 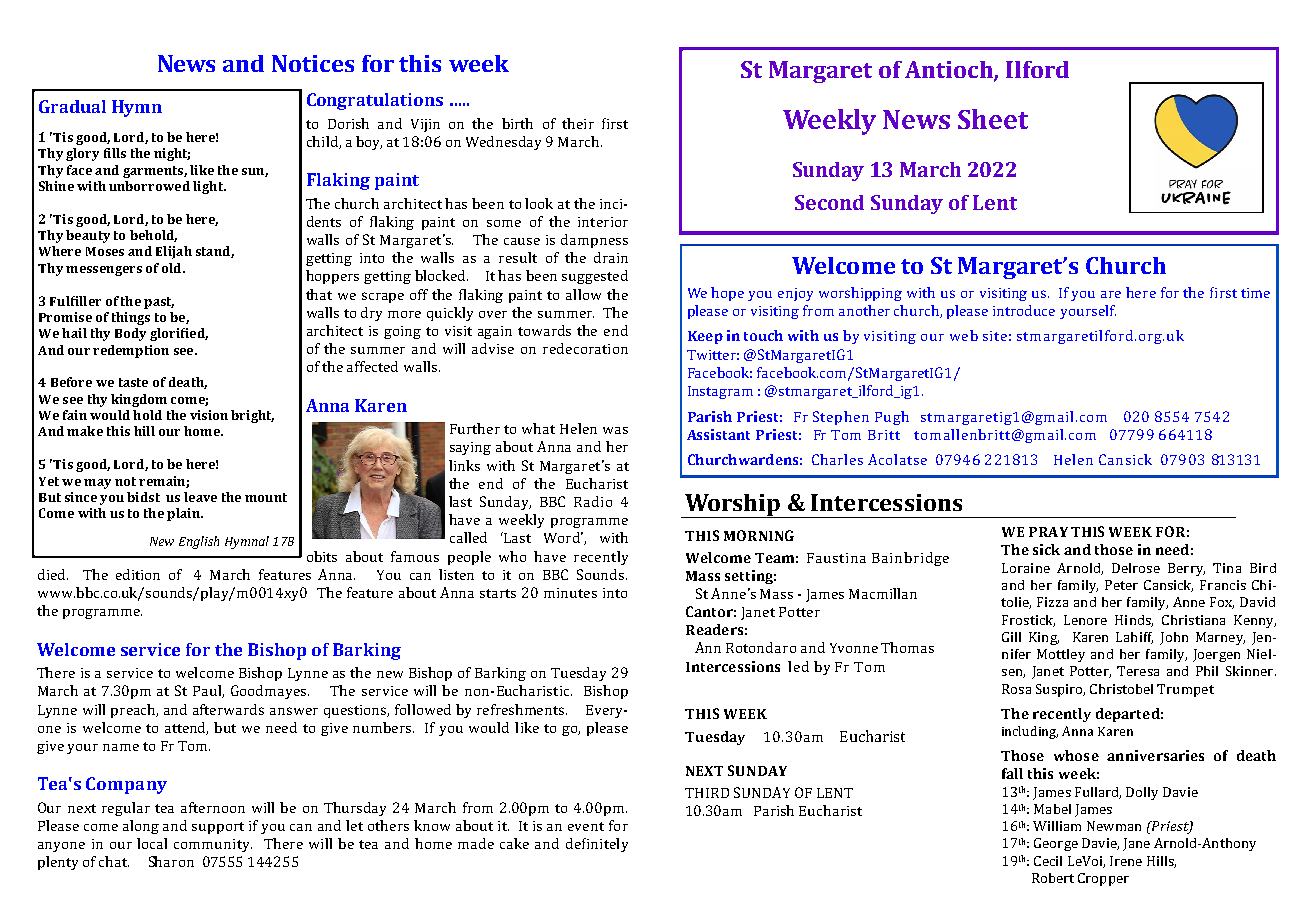 I want to click on Irene, so click(x=1126, y=861).
